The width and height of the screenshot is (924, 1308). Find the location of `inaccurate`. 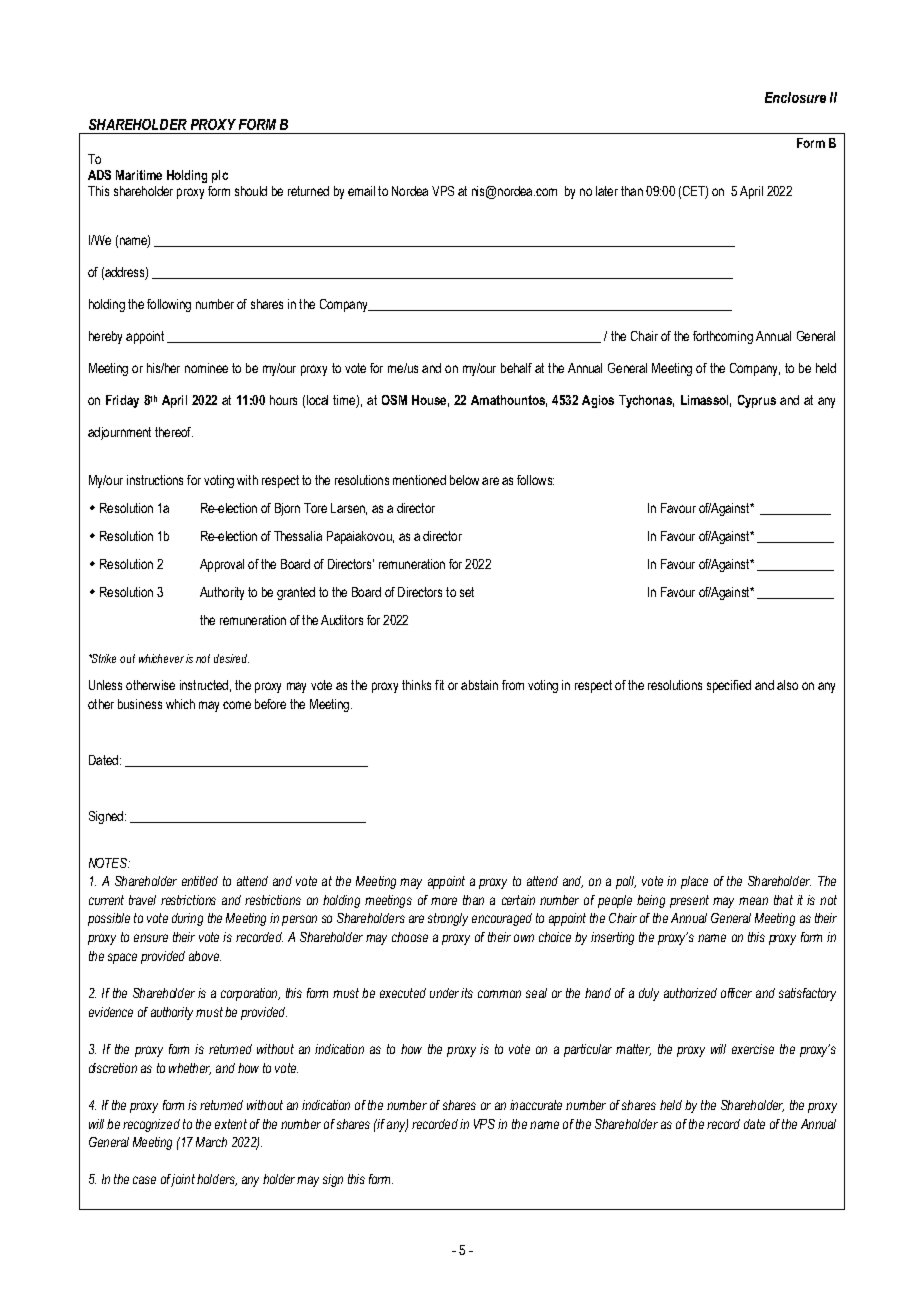

inaccurate is located at coordinates (536, 1105).
